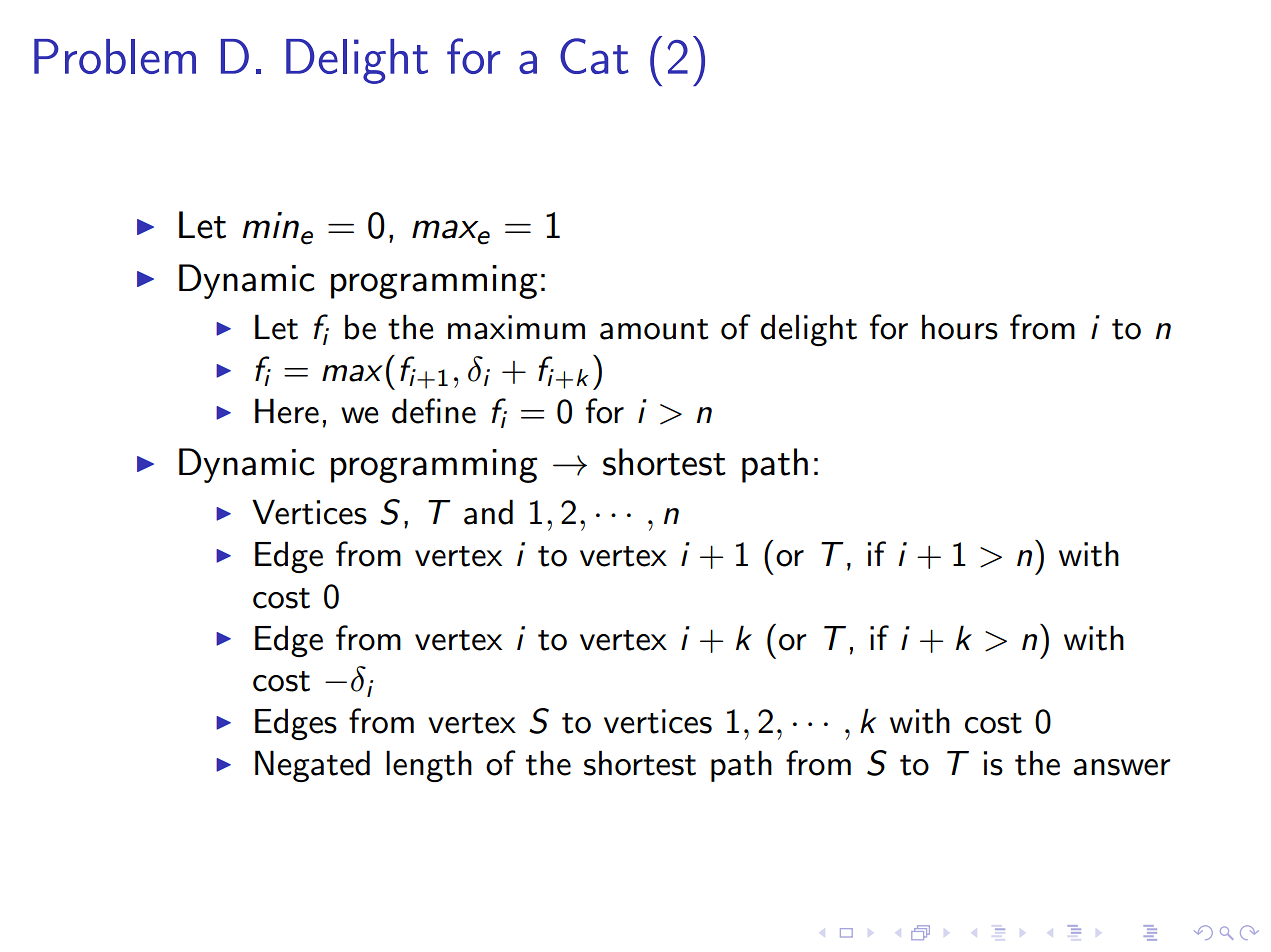 Image resolution: width=1271 pixels, height=952 pixels. Describe the element at coordinates (654, 329) in the image. I see `amount` at that location.
